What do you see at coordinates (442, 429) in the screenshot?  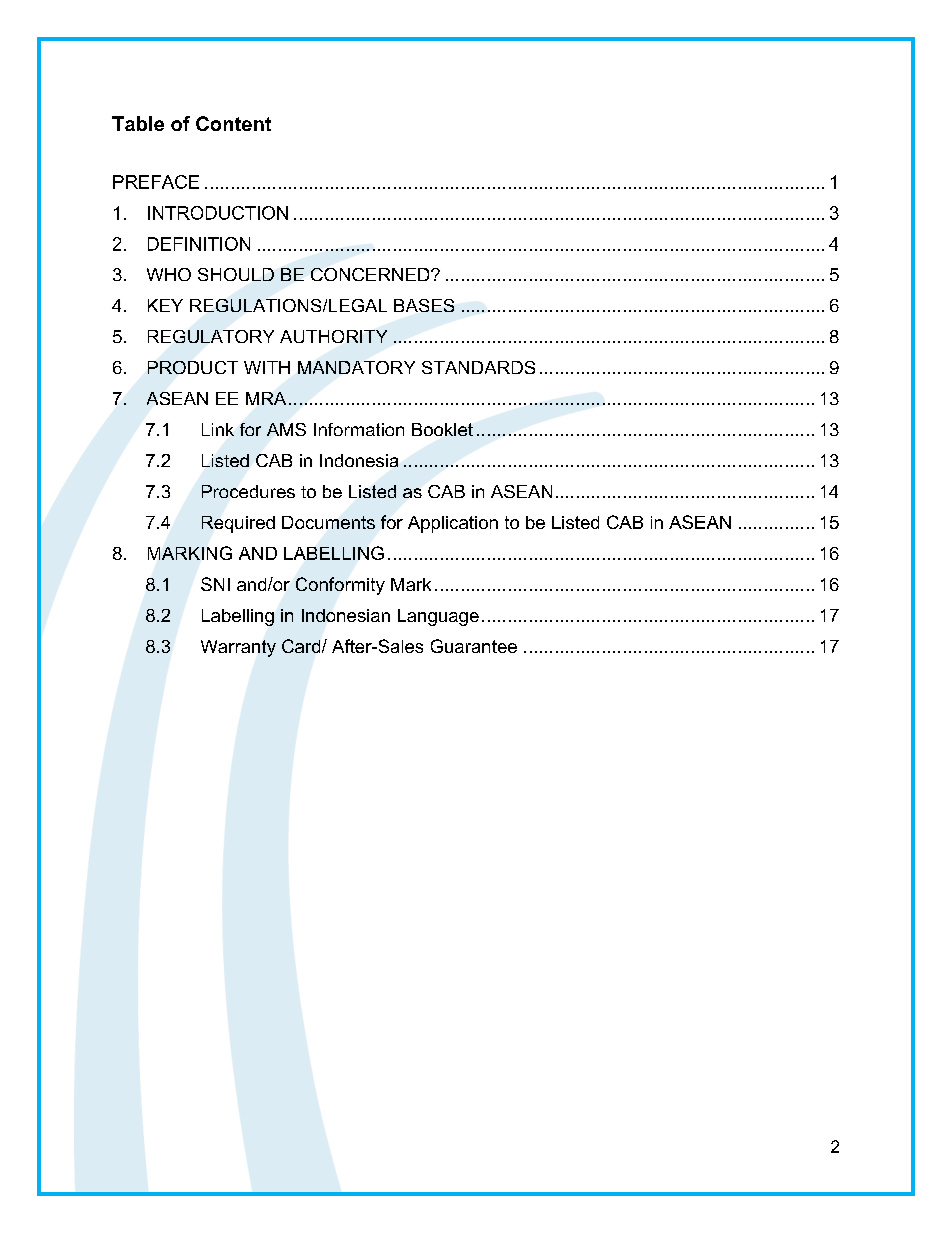 I see `Booklet` at bounding box center [442, 429].
